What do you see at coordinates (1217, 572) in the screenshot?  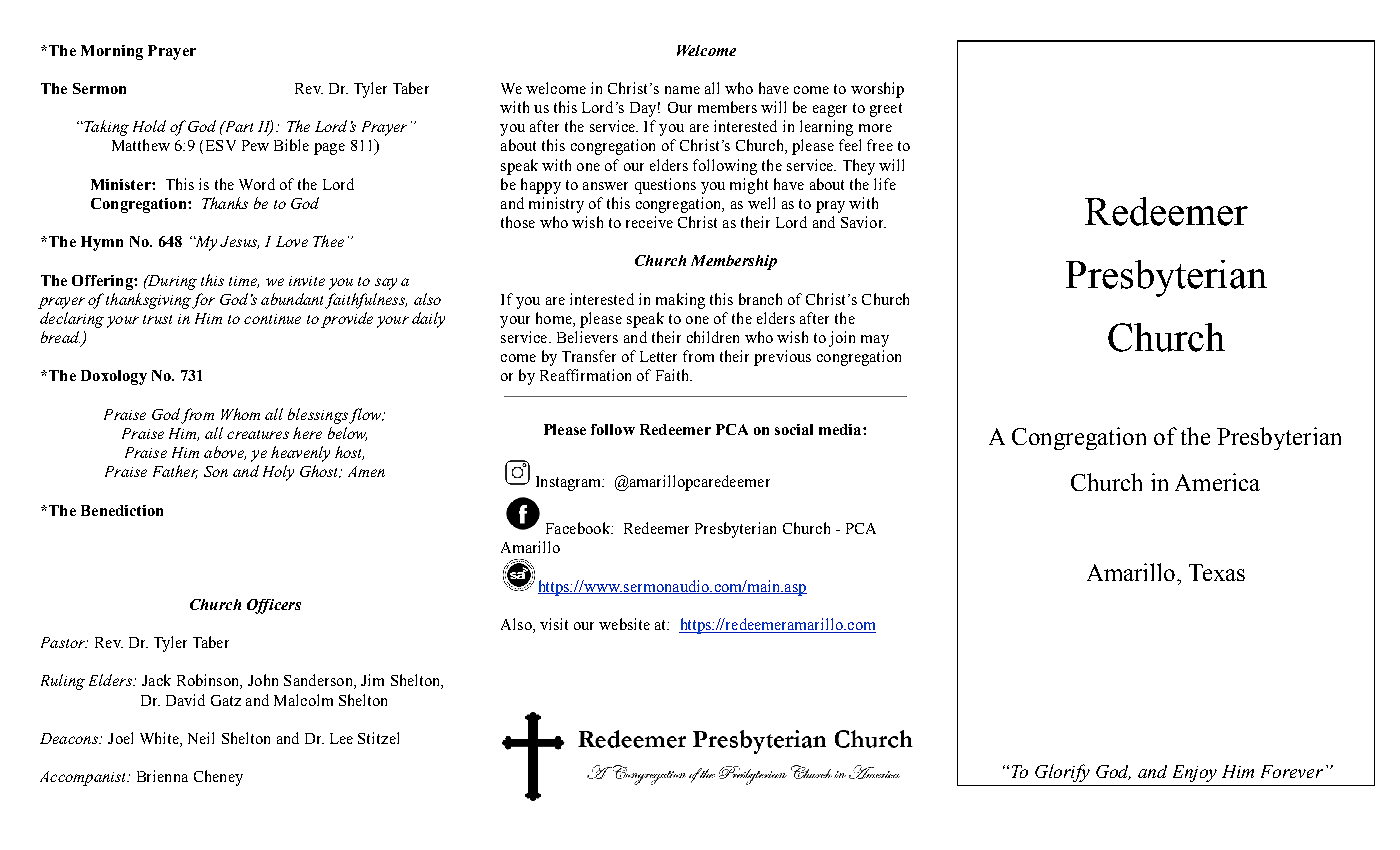 I see `Texas` at bounding box center [1217, 572].
